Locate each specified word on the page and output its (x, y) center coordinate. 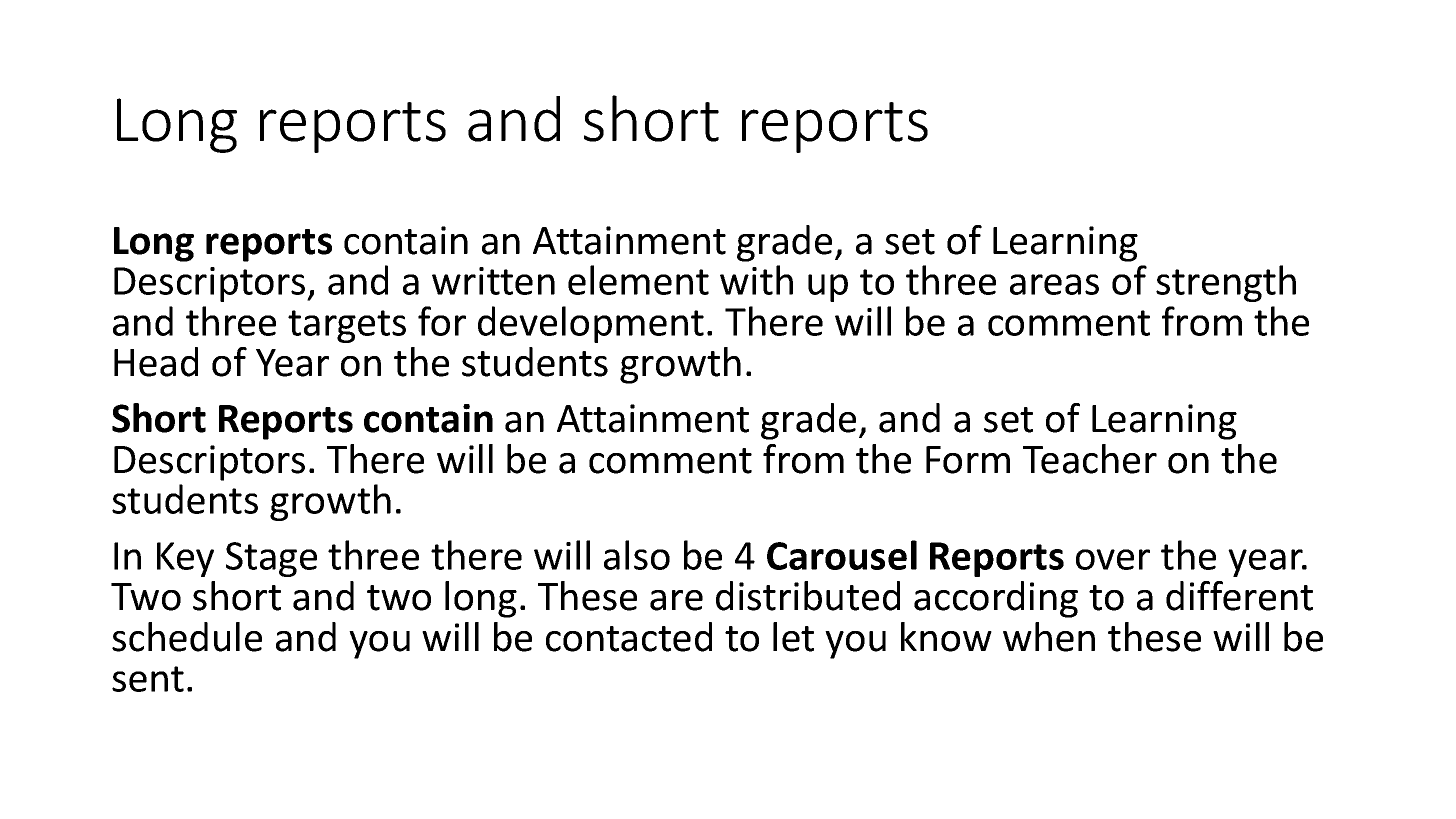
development (591, 324)
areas (1054, 284)
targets (347, 326)
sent (148, 679)
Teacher (1090, 459)
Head (156, 362)
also (637, 555)
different (1239, 596)
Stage (271, 559)
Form (968, 460)
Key (185, 559)
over (1113, 559)
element (638, 280)
